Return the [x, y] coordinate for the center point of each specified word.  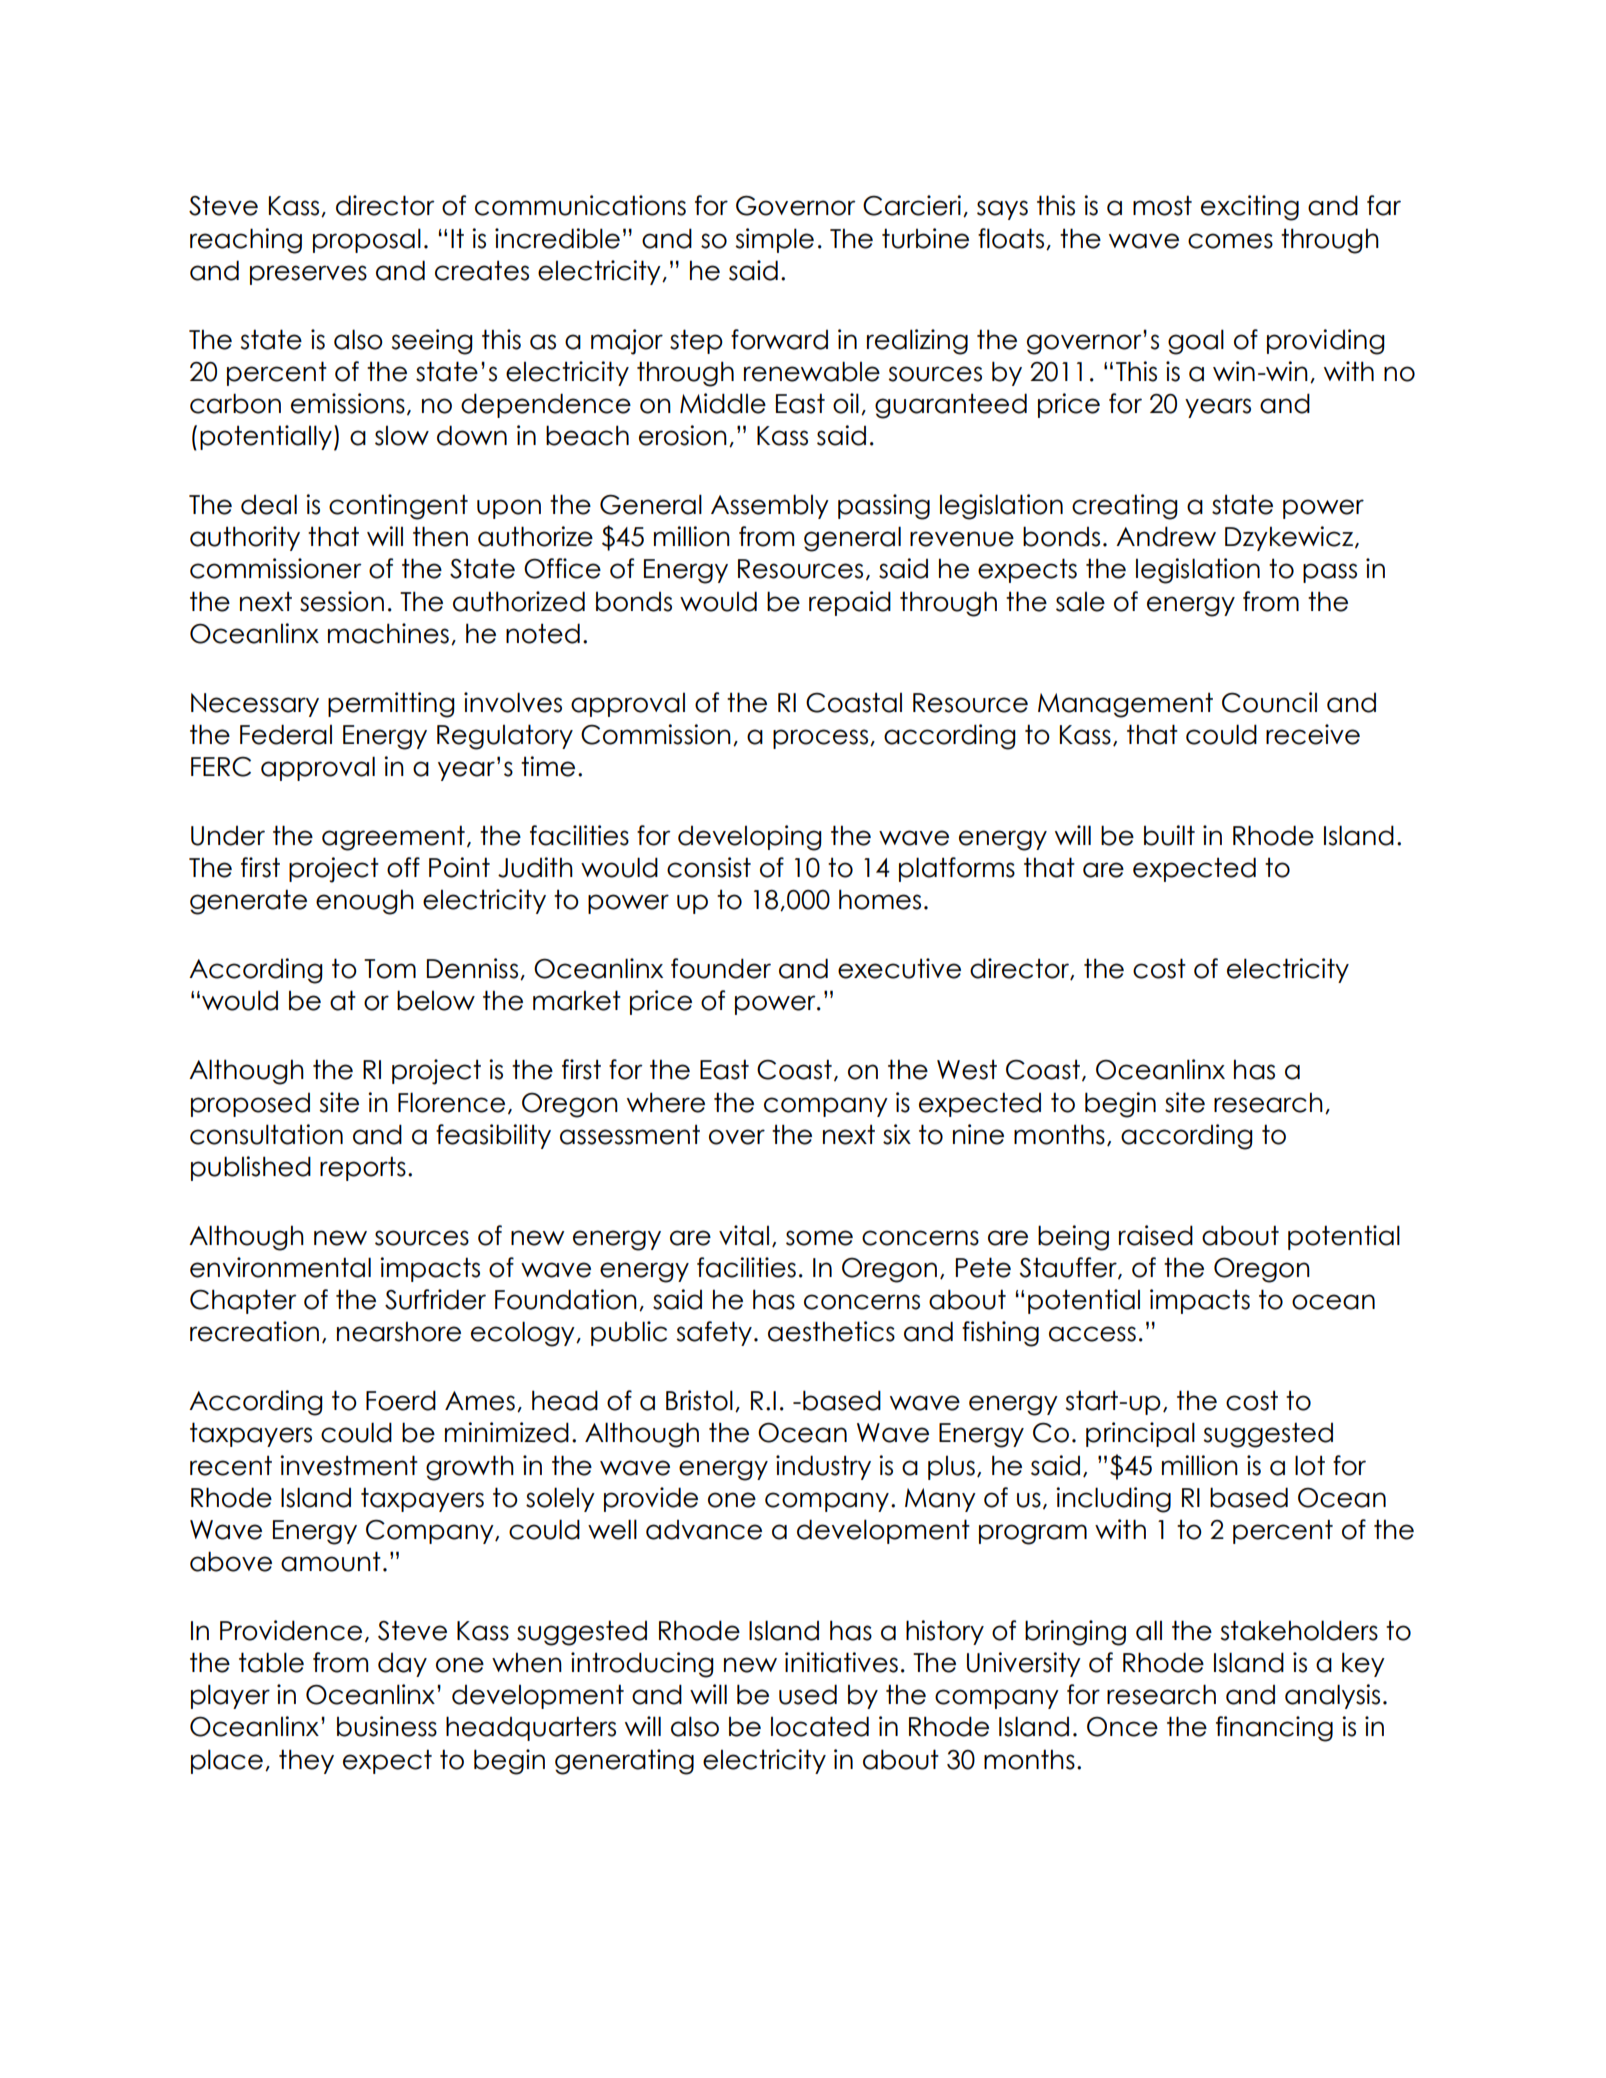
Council [1269, 702]
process [820, 739]
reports [363, 1168]
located [820, 1726]
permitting [391, 705]
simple [774, 240]
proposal [367, 240]
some [819, 1238]
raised [1156, 1235]
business [387, 1726]
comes [1230, 241]
